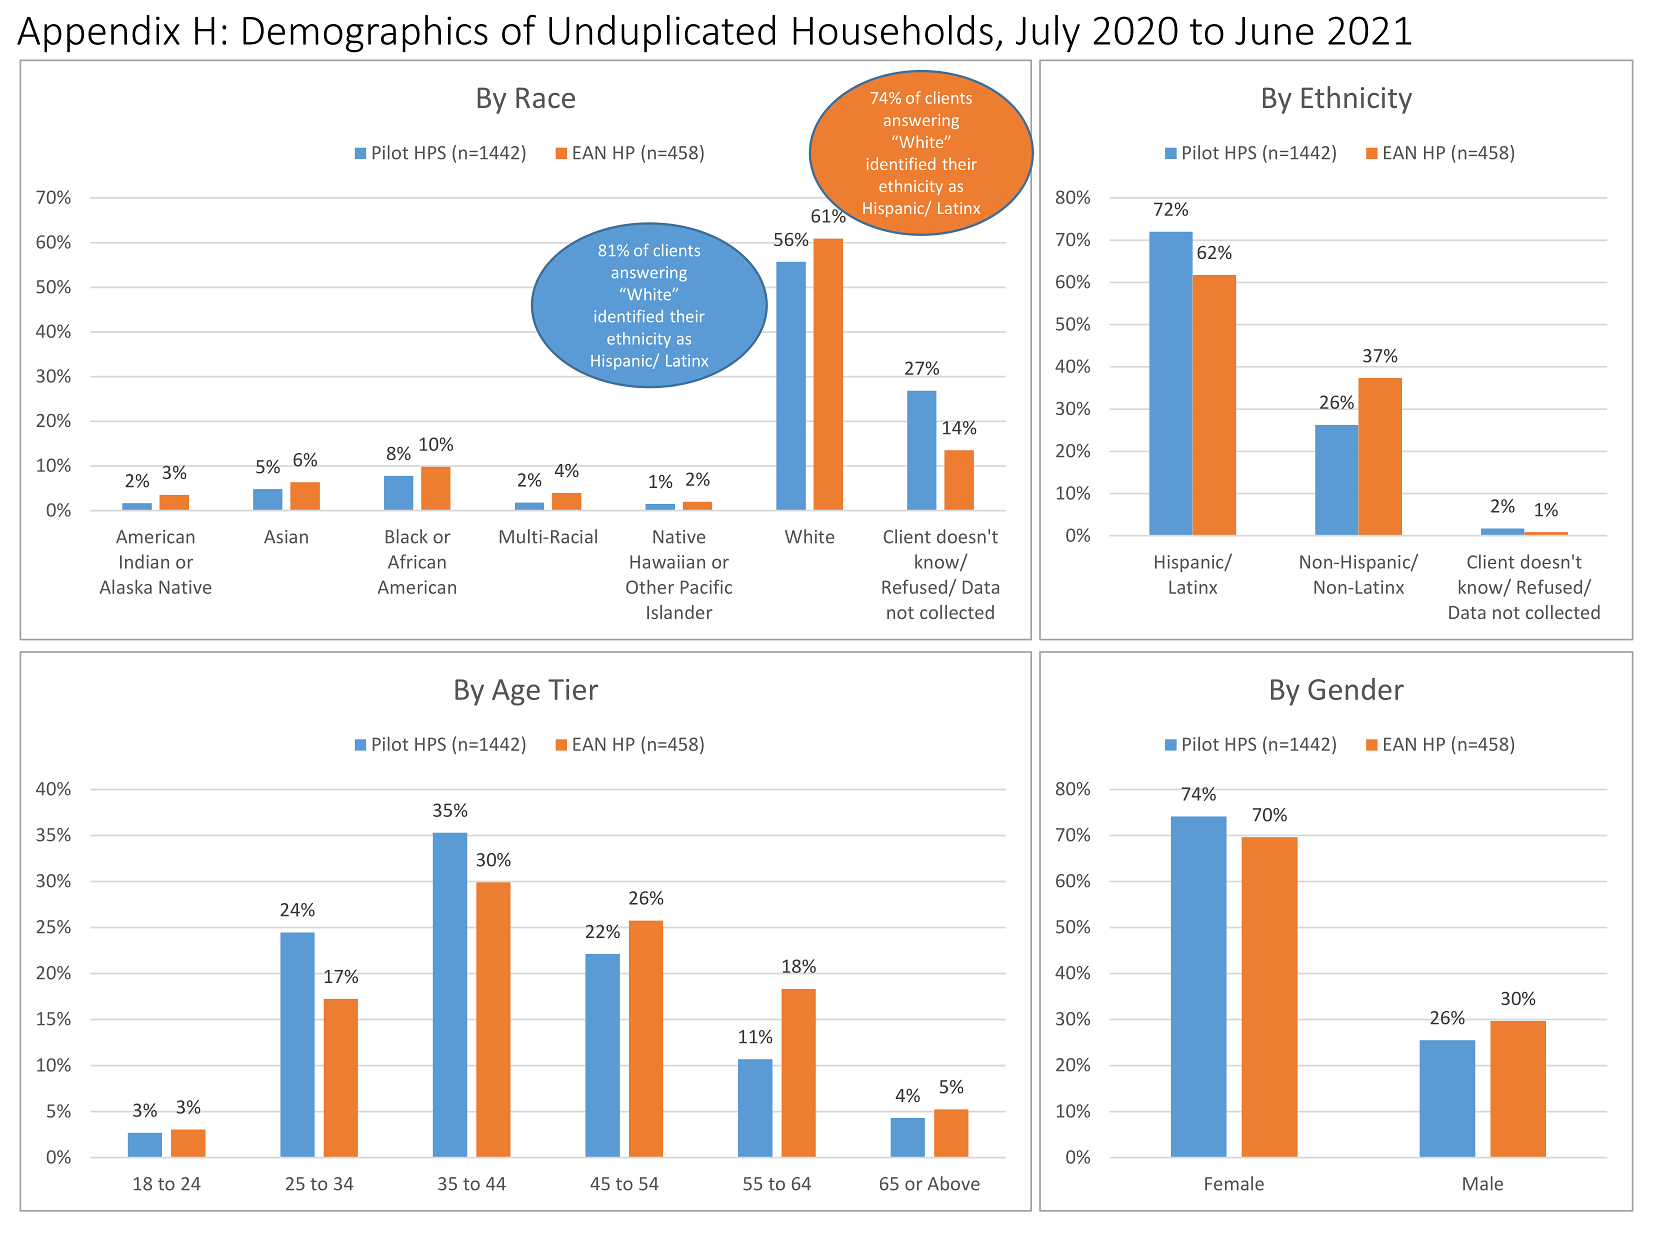 The image size is (1653, 1240). What do you see at coordinates (954, 1183) in the screenshot?
I see `Above` at bounding box center [954, 1183].
